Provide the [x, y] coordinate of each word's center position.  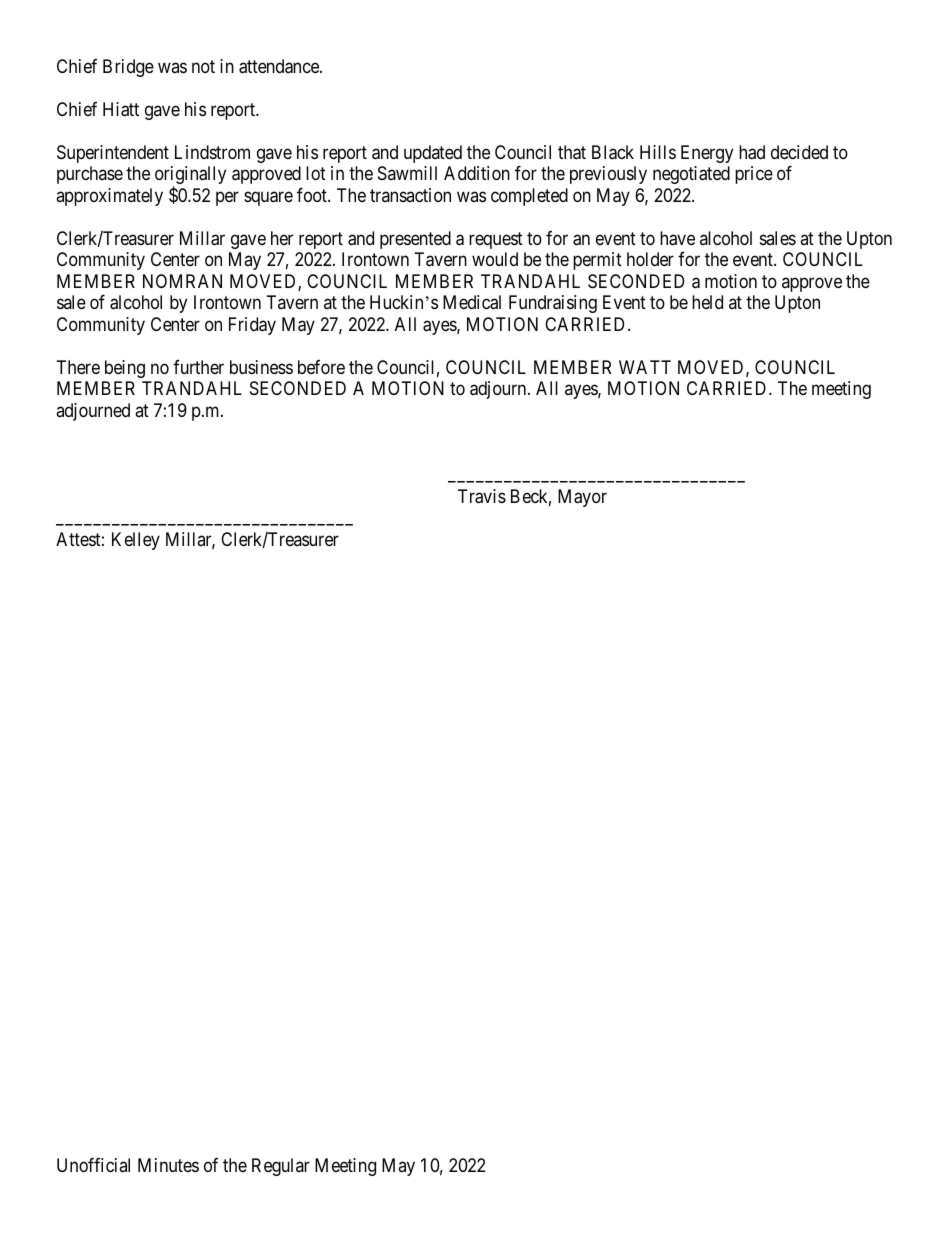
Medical [472, 302]
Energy [707, 154]
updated [433, 154]
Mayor [582, 498]
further [198, 367]
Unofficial [93, 1165]
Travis [482, 496]
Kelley [136, 541]
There [78, 367]
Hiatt [121, 109]
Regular [281, 1167]
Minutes [168, 1165]
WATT [645, 367]
